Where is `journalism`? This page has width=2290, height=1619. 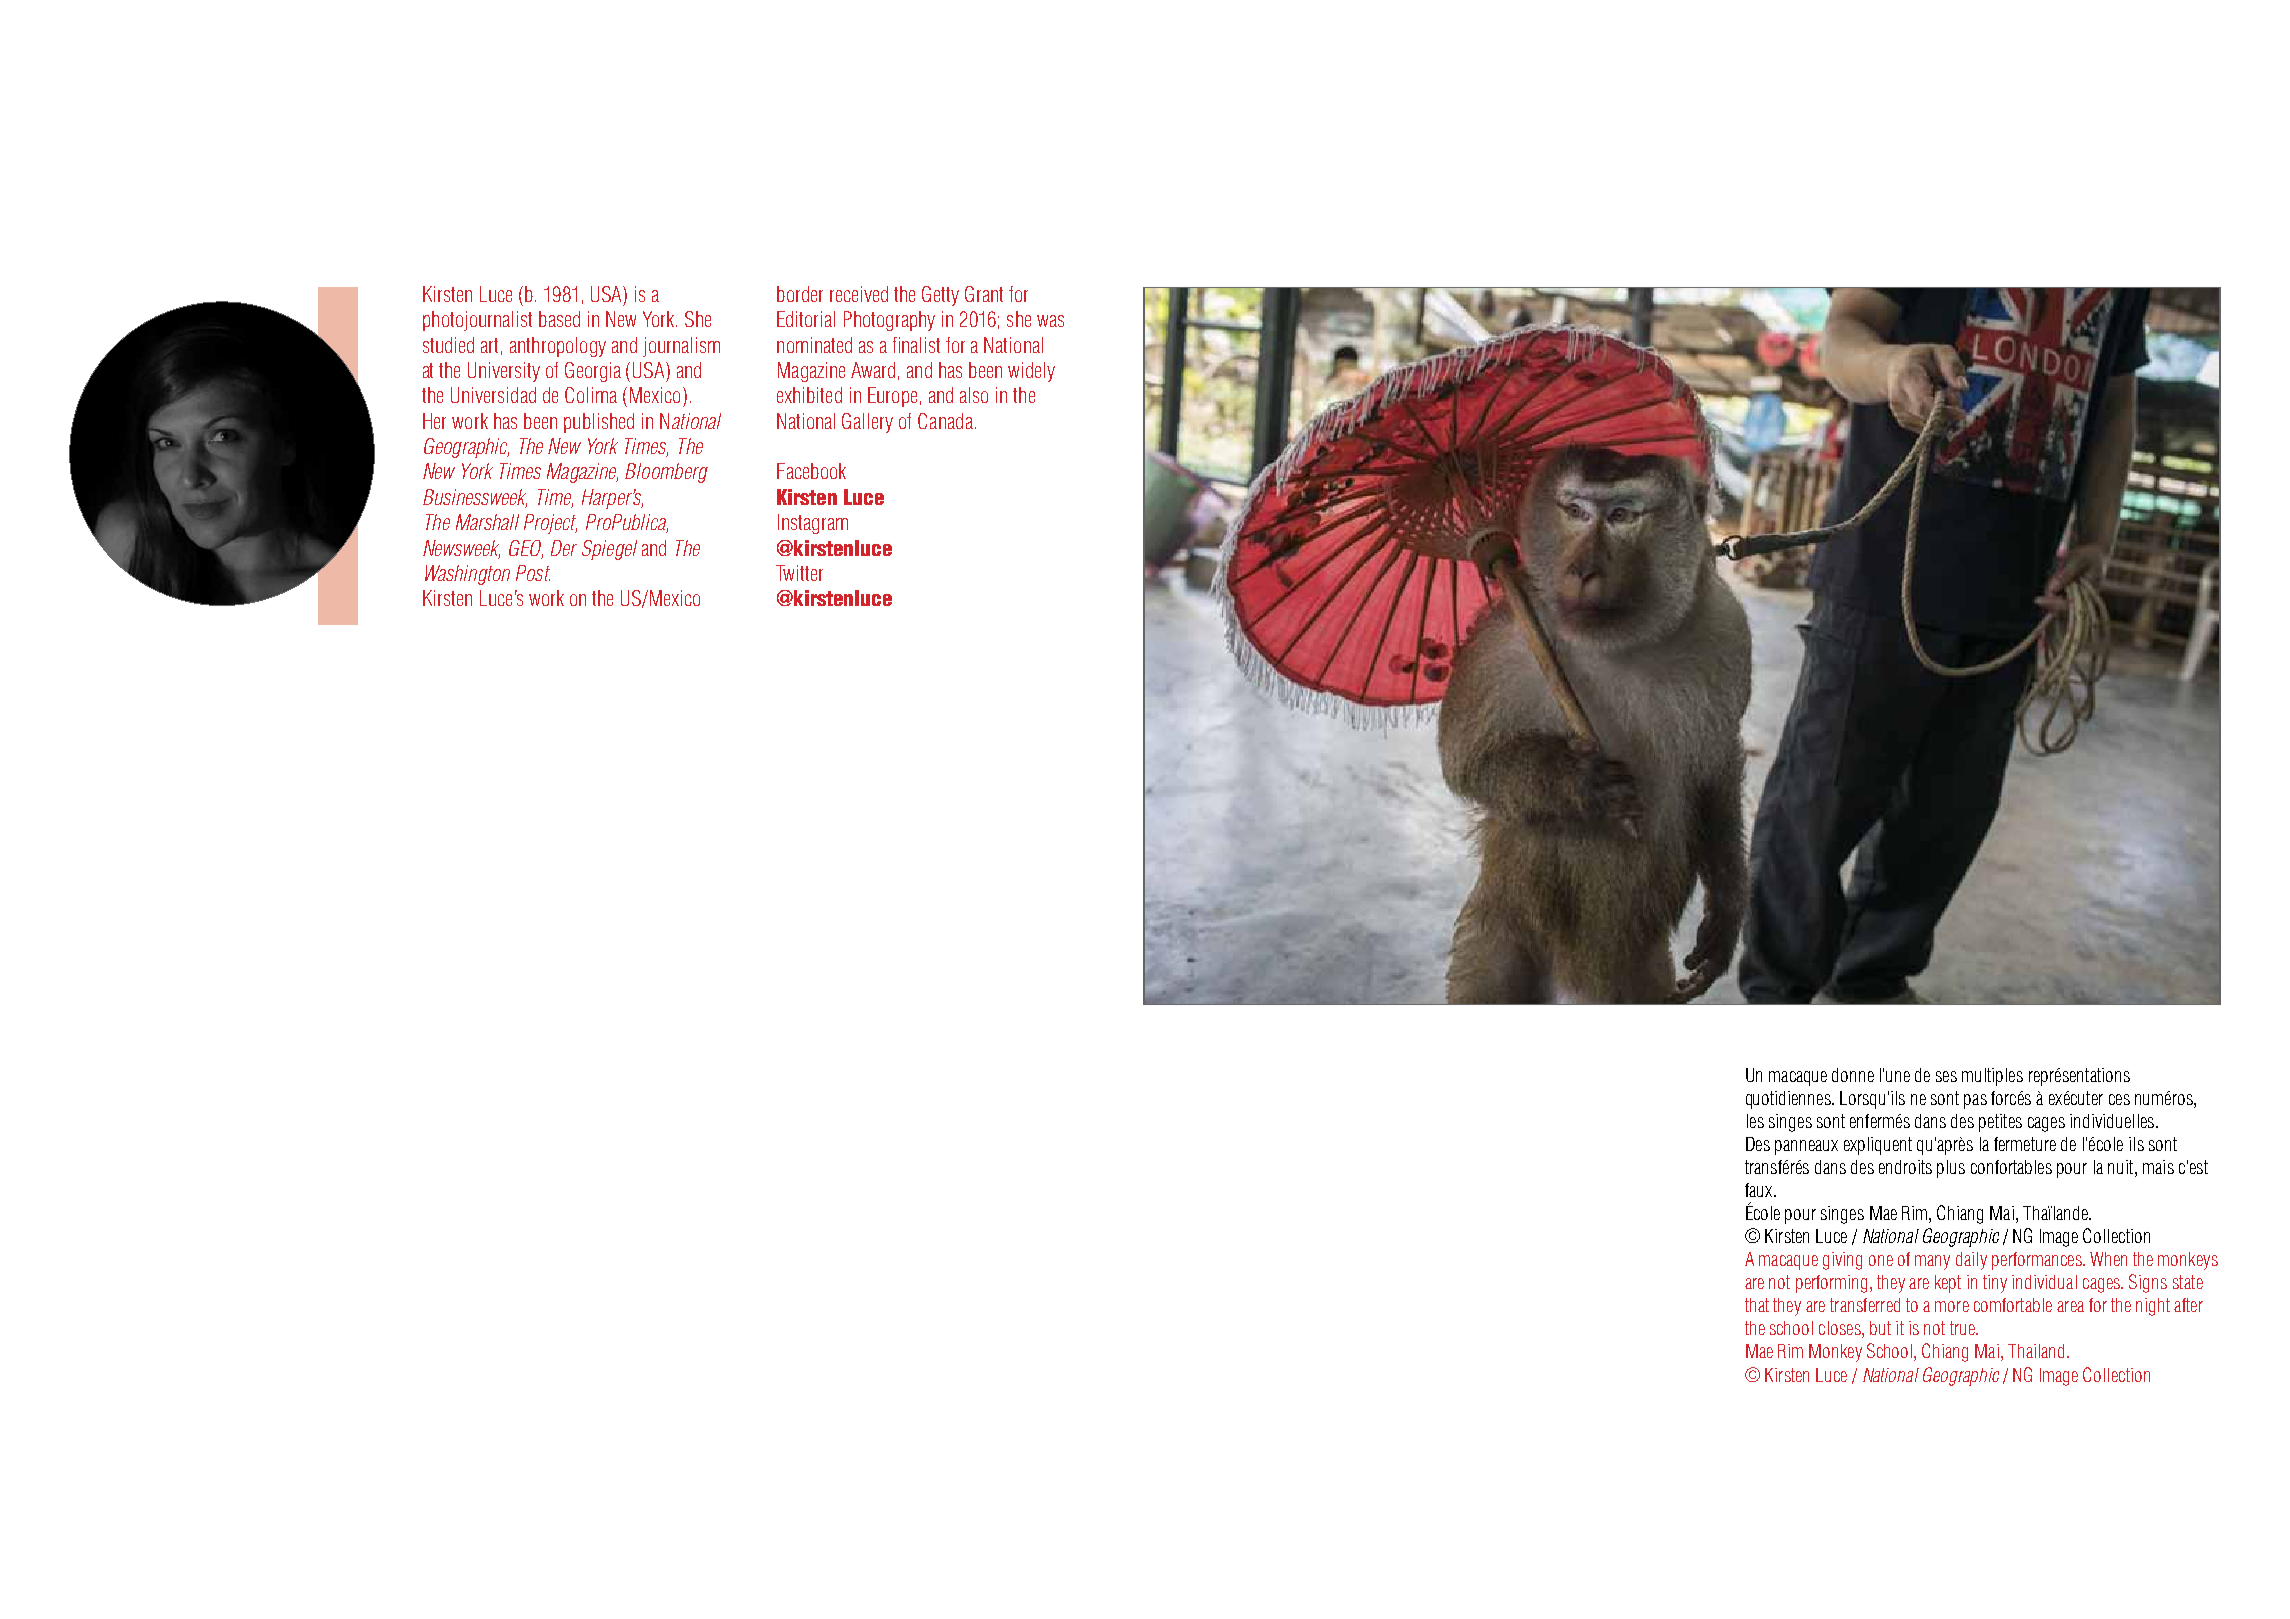
journalism is located at coordinates (681, 347).
